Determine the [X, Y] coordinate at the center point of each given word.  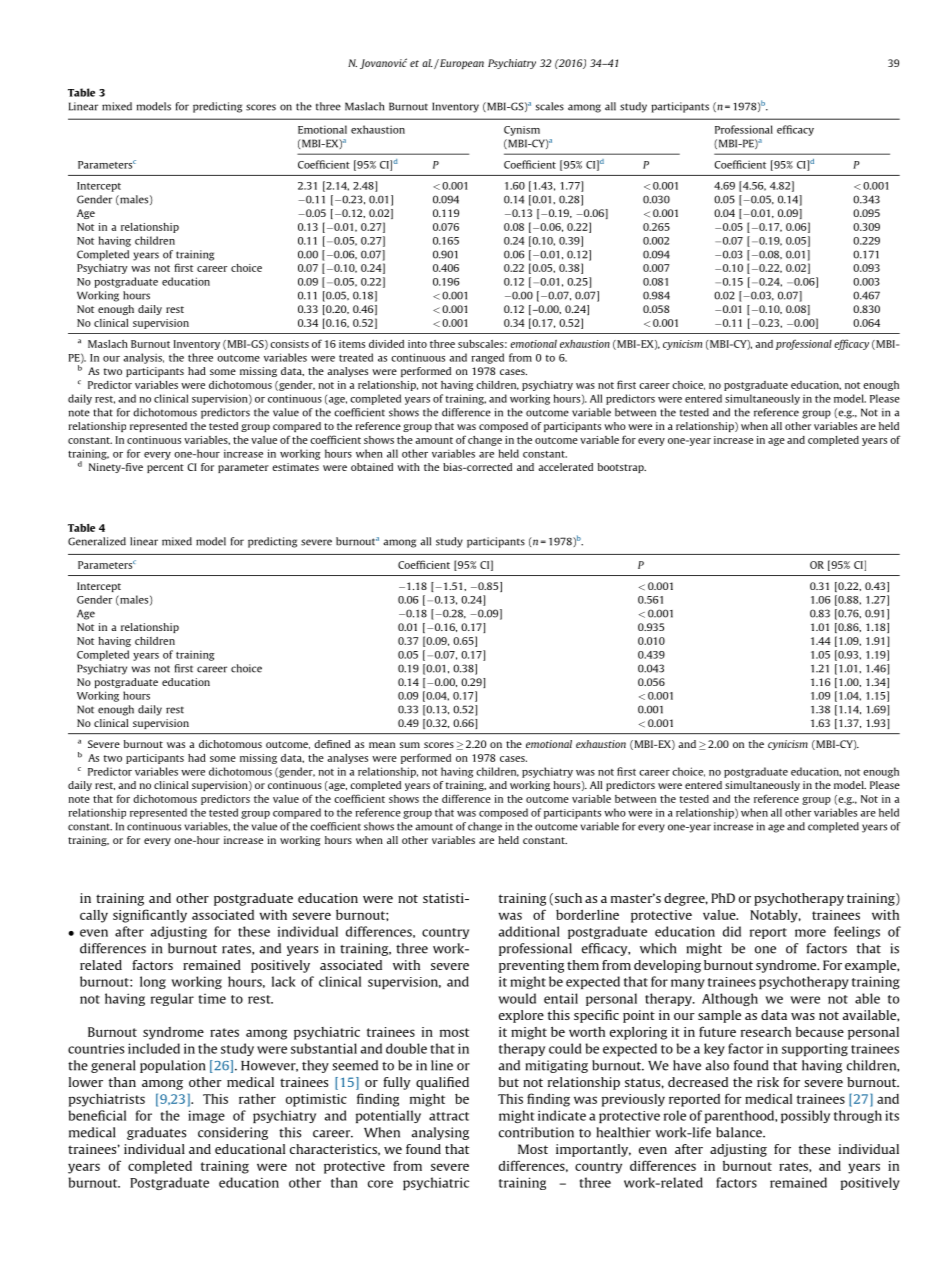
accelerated [565, 467]
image [206, 1116]
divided [386, 344]
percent [165, 468]
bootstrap [622, 468]
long [153, 982]
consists [289, 344]
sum [410, 745]
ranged [487, 358]
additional [529, 931]
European [461, 64]
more [810, 933]
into [417, 344]
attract [449, 1116]
